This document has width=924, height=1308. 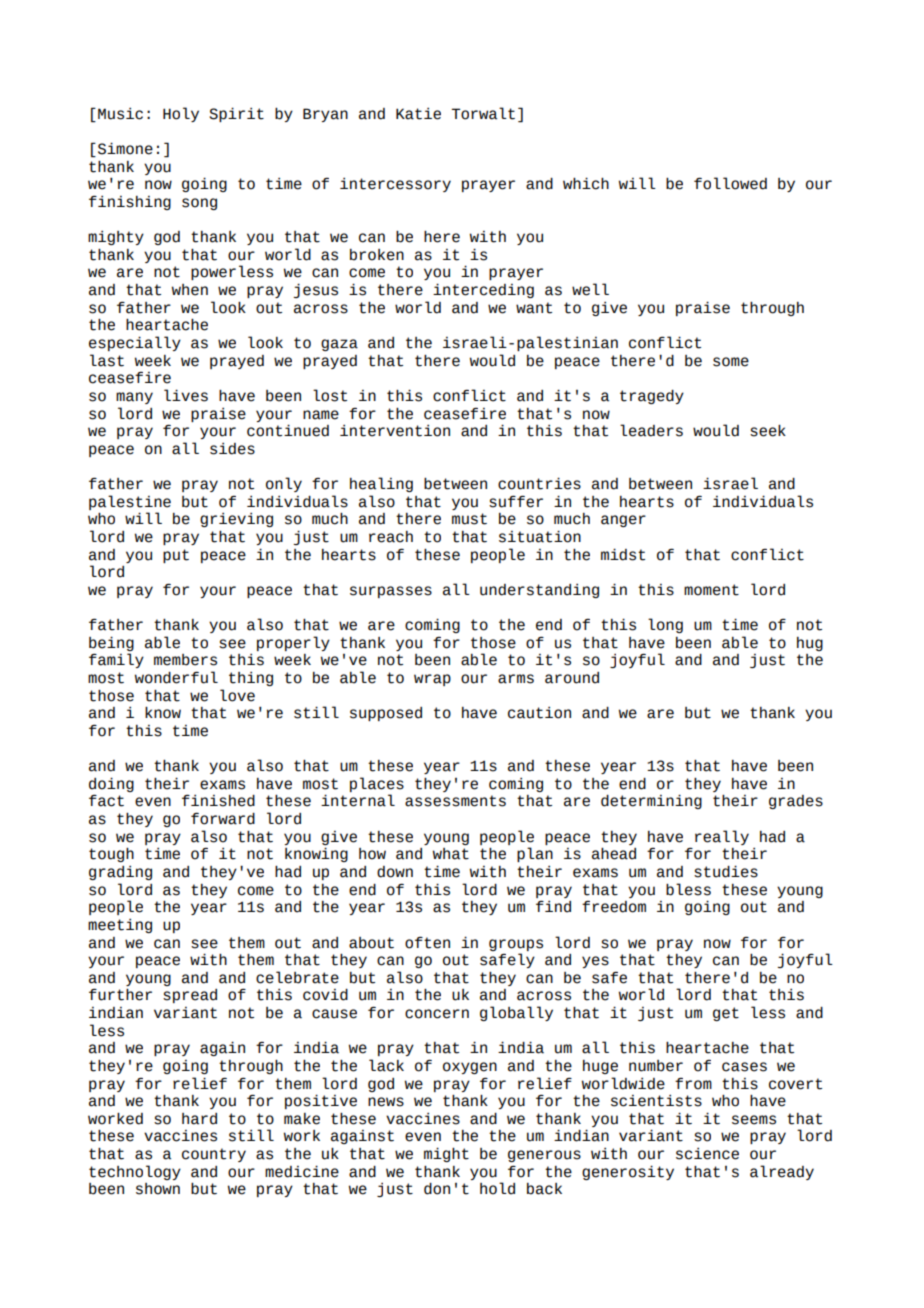 I want to click on often, so click(x=427, y=943).
